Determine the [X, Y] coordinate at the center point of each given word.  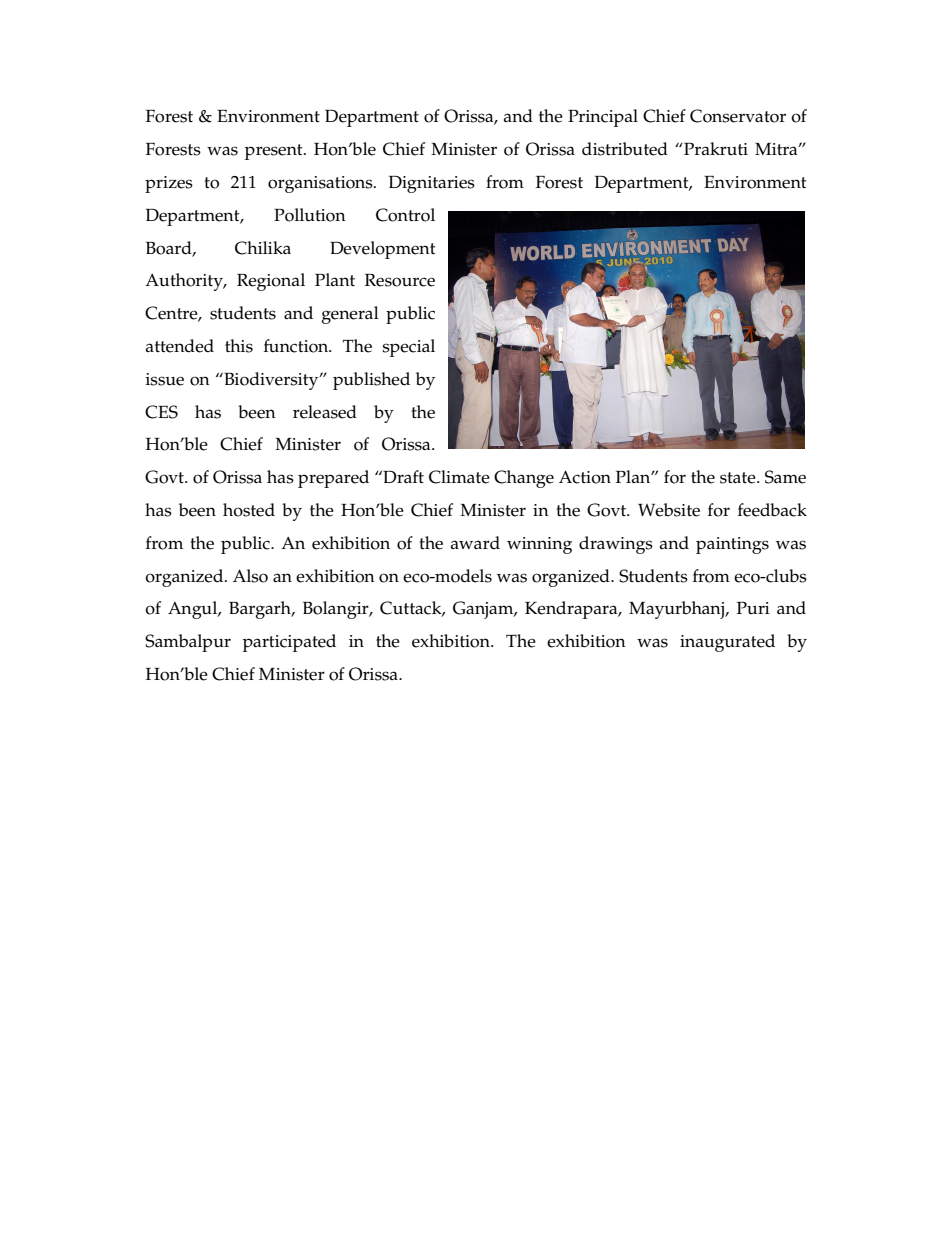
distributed [625, 149]
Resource [400, 280]
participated [289, 643]
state [739, 478]
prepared [333, 479]
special [408, 348]
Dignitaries [432, 184]
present [275, 152]
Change [524, 479]
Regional [271, 282]
